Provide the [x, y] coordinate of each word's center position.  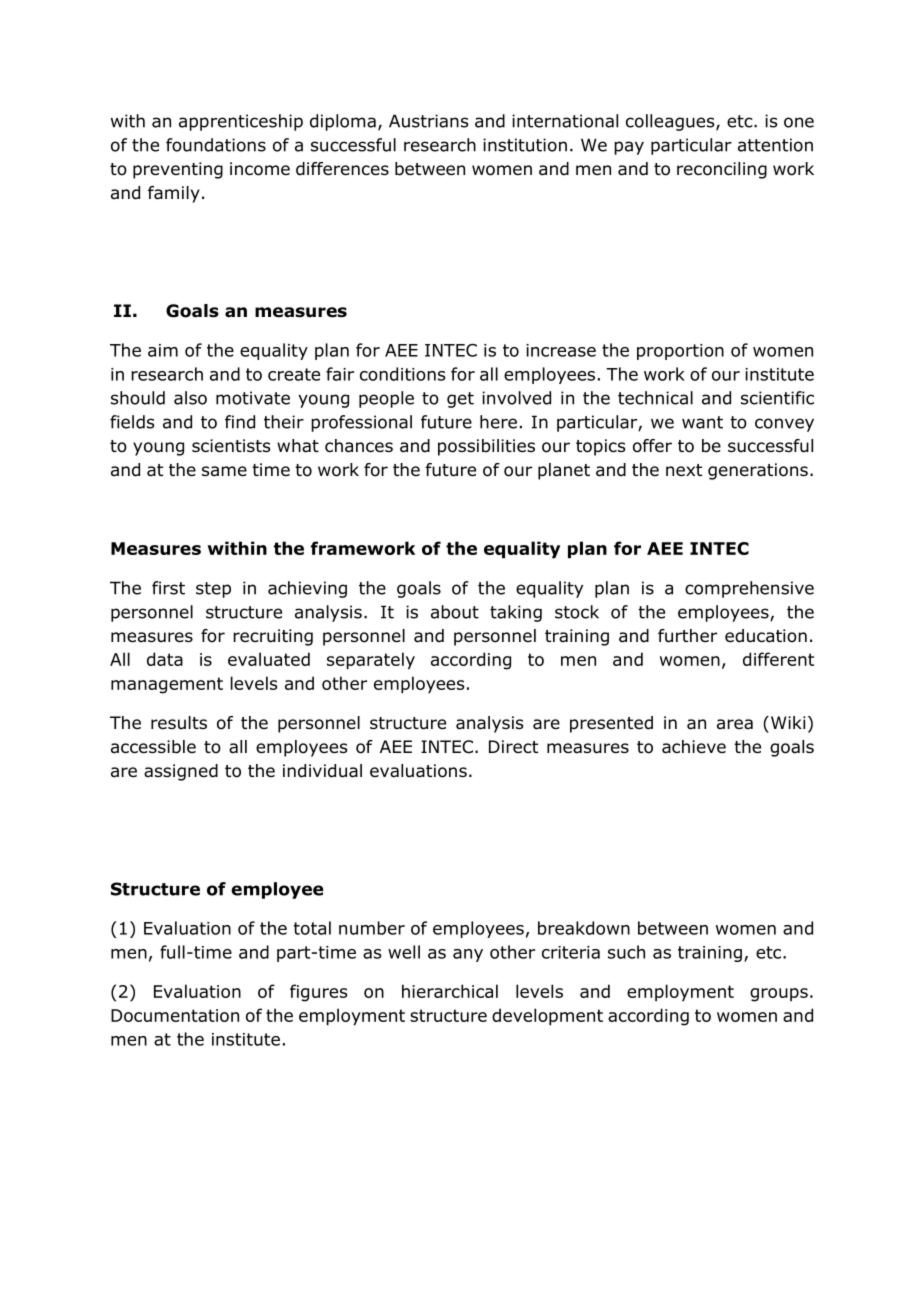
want [702, 422]
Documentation [175, 1015]
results [179, 723]
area [735, 724]
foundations [216, 145]
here [498, 422]
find [240, 422]
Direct [513, 746]
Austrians [429, 121]
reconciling [722, 170]
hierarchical [450, 991]
